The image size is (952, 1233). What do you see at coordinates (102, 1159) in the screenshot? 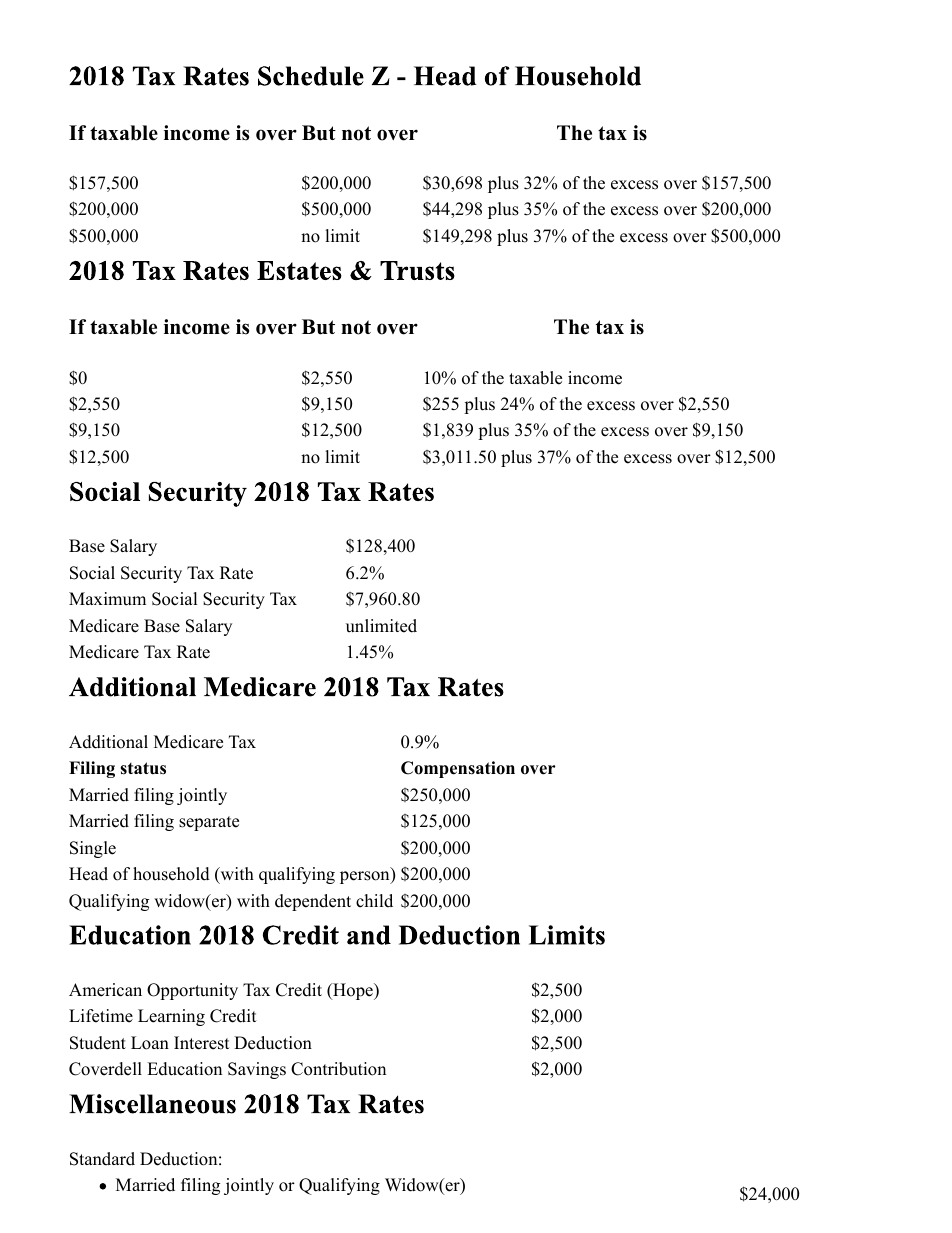
I see `Standard` at bounding box center [102, 1159].
